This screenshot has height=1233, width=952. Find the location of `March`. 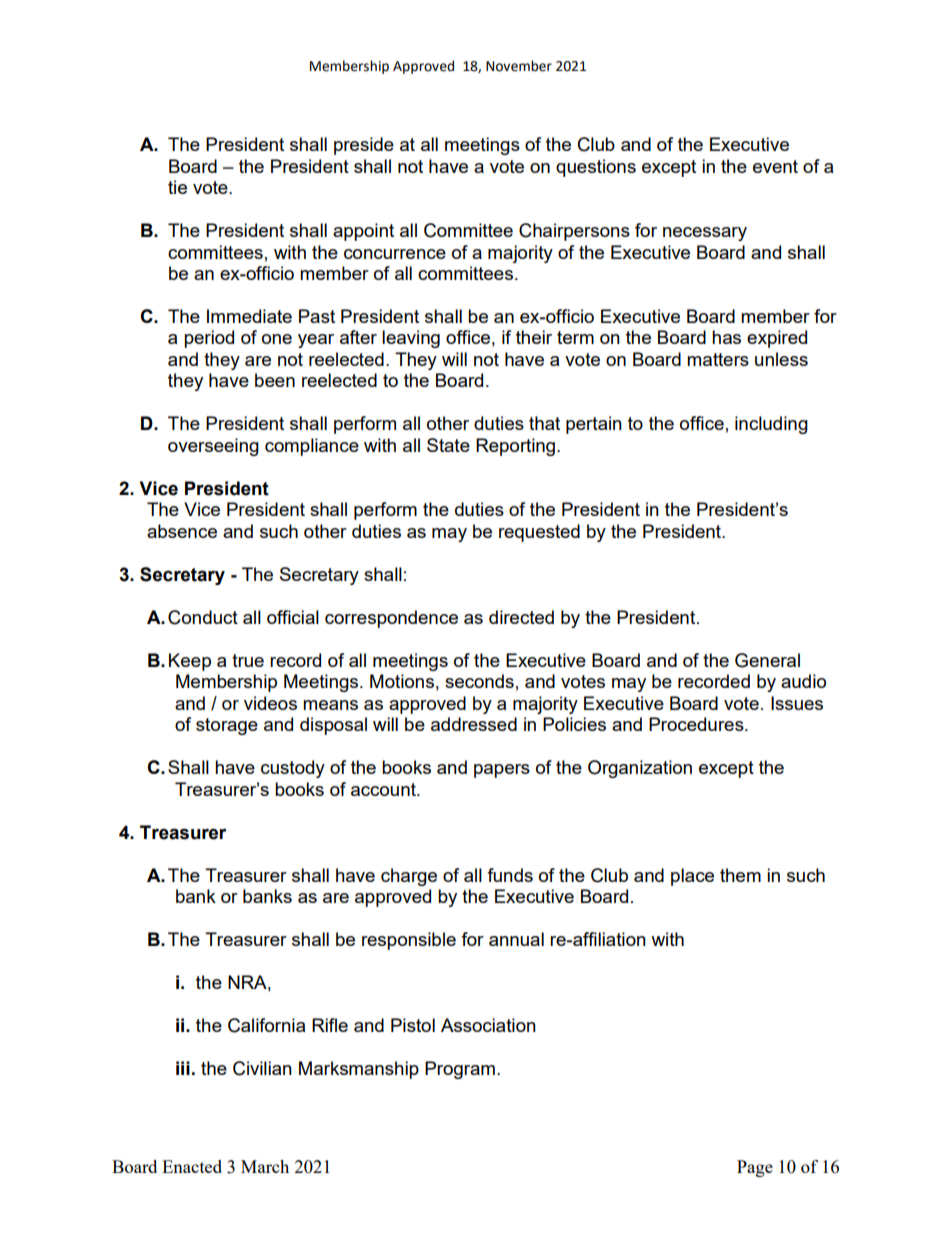

March is located at coordinates (265, 1166).
